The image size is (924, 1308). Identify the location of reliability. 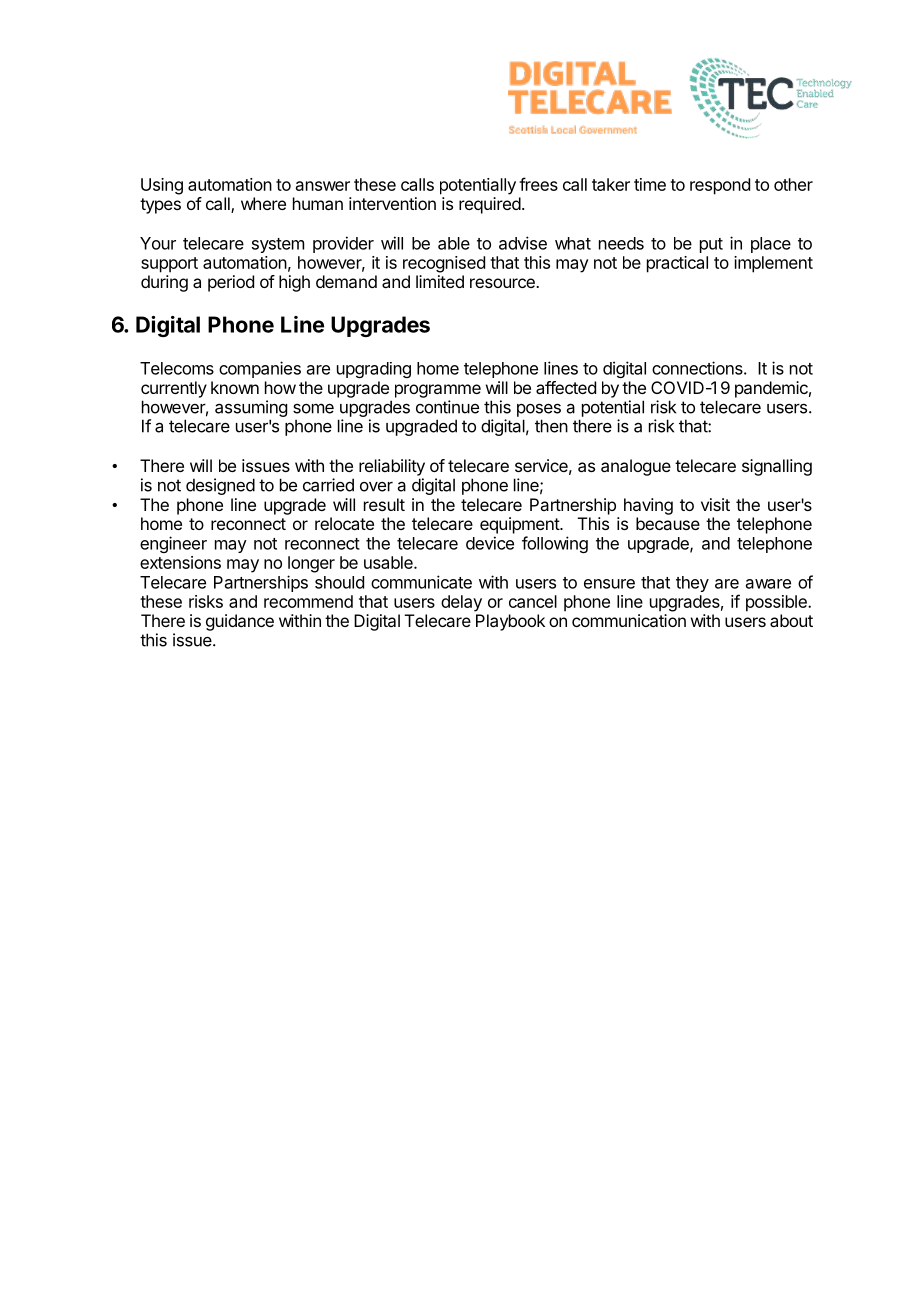
(392, 467).
